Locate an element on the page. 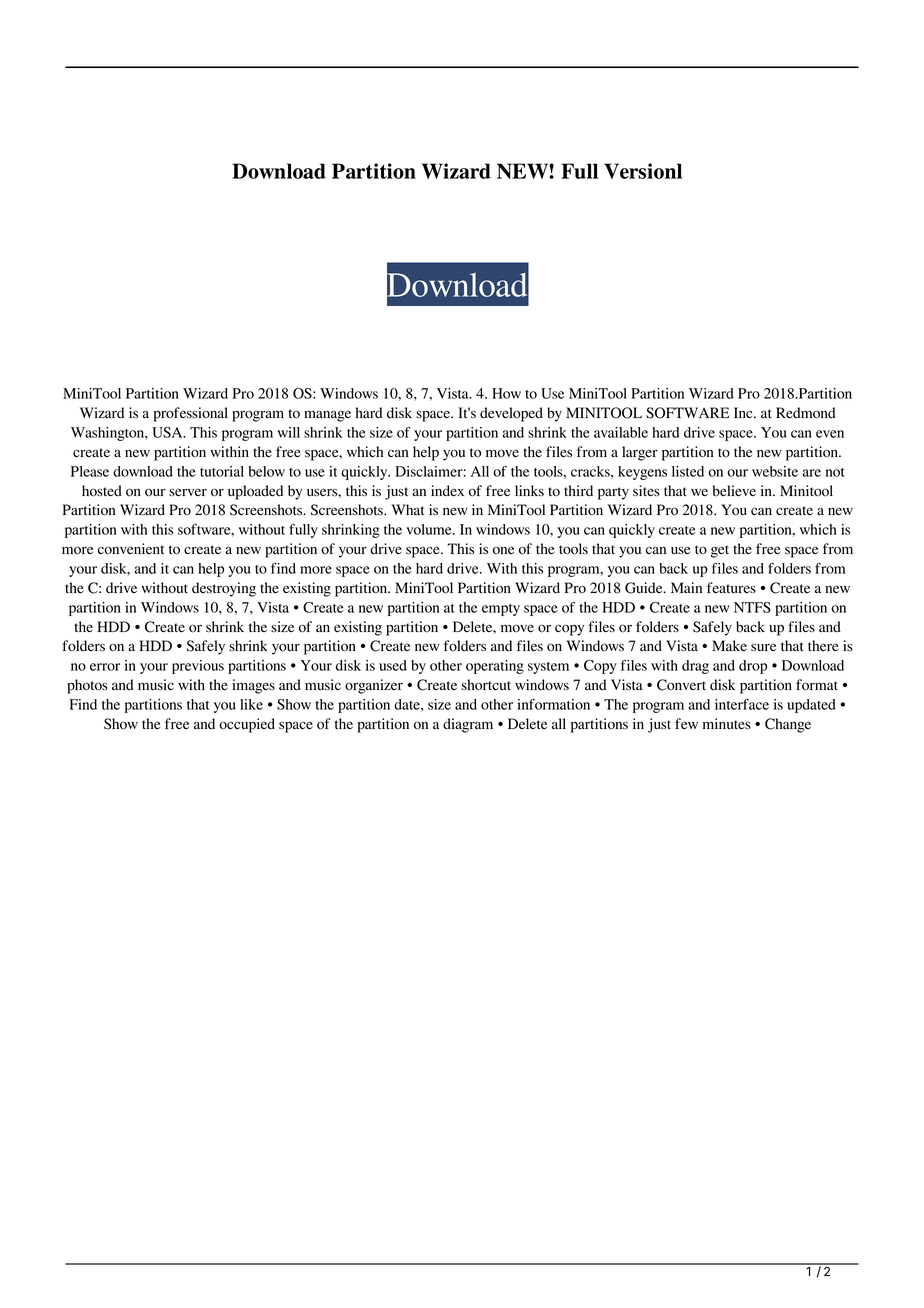  volume is located at coordinates (430, 529).
